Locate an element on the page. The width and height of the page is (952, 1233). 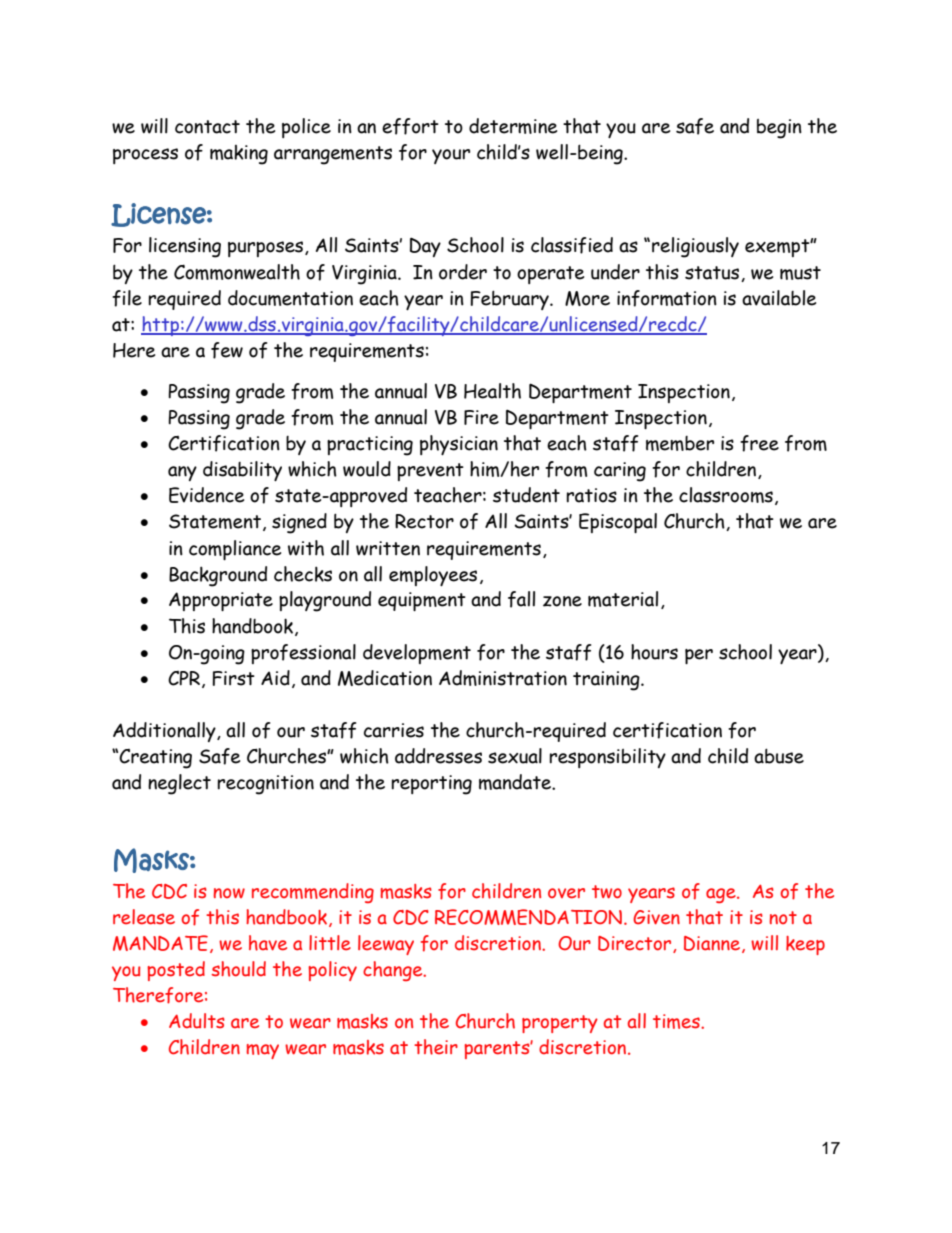
begin is located at coordinates (779, 129).
